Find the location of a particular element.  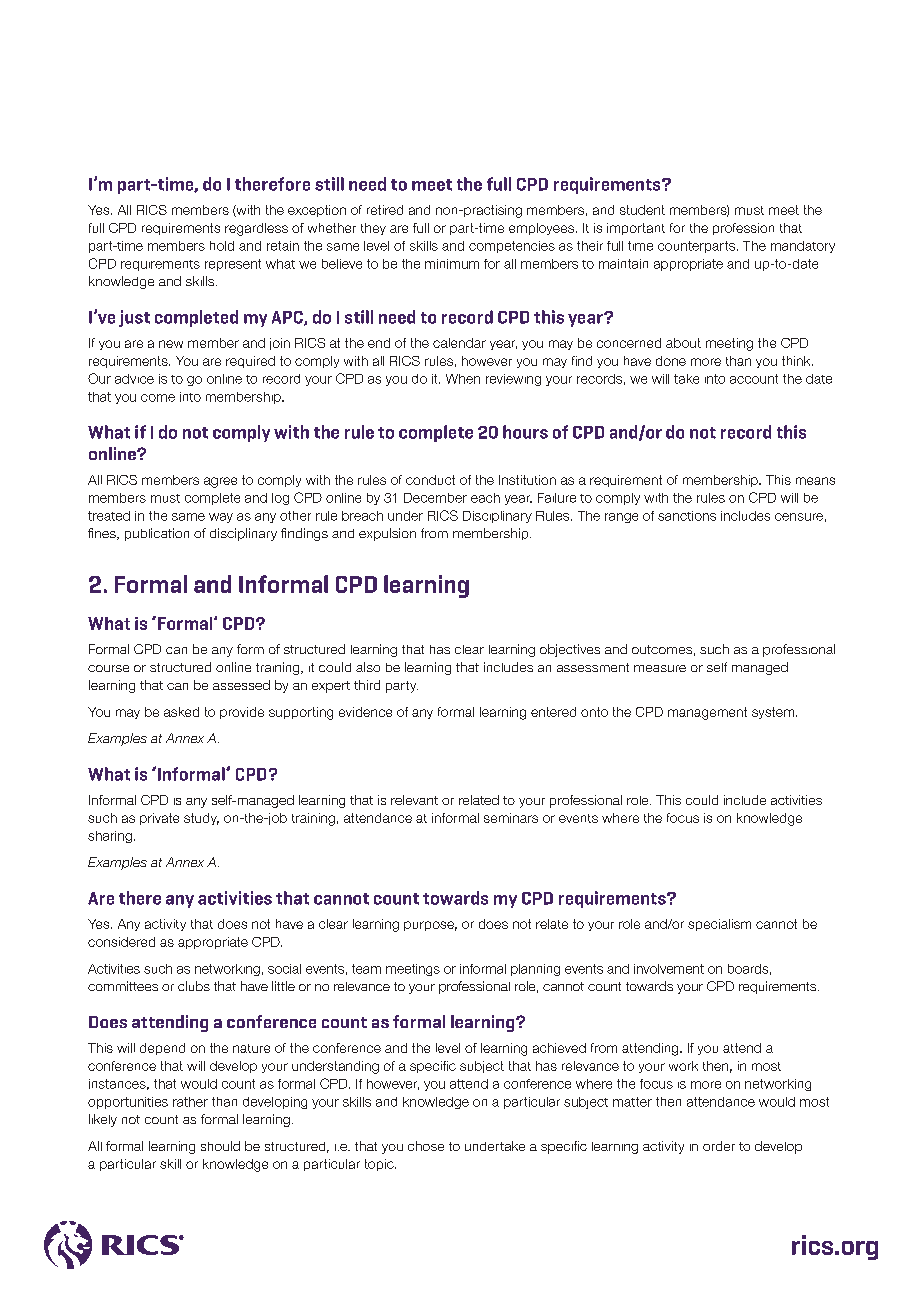

also is located at coordinates (368, 667).
